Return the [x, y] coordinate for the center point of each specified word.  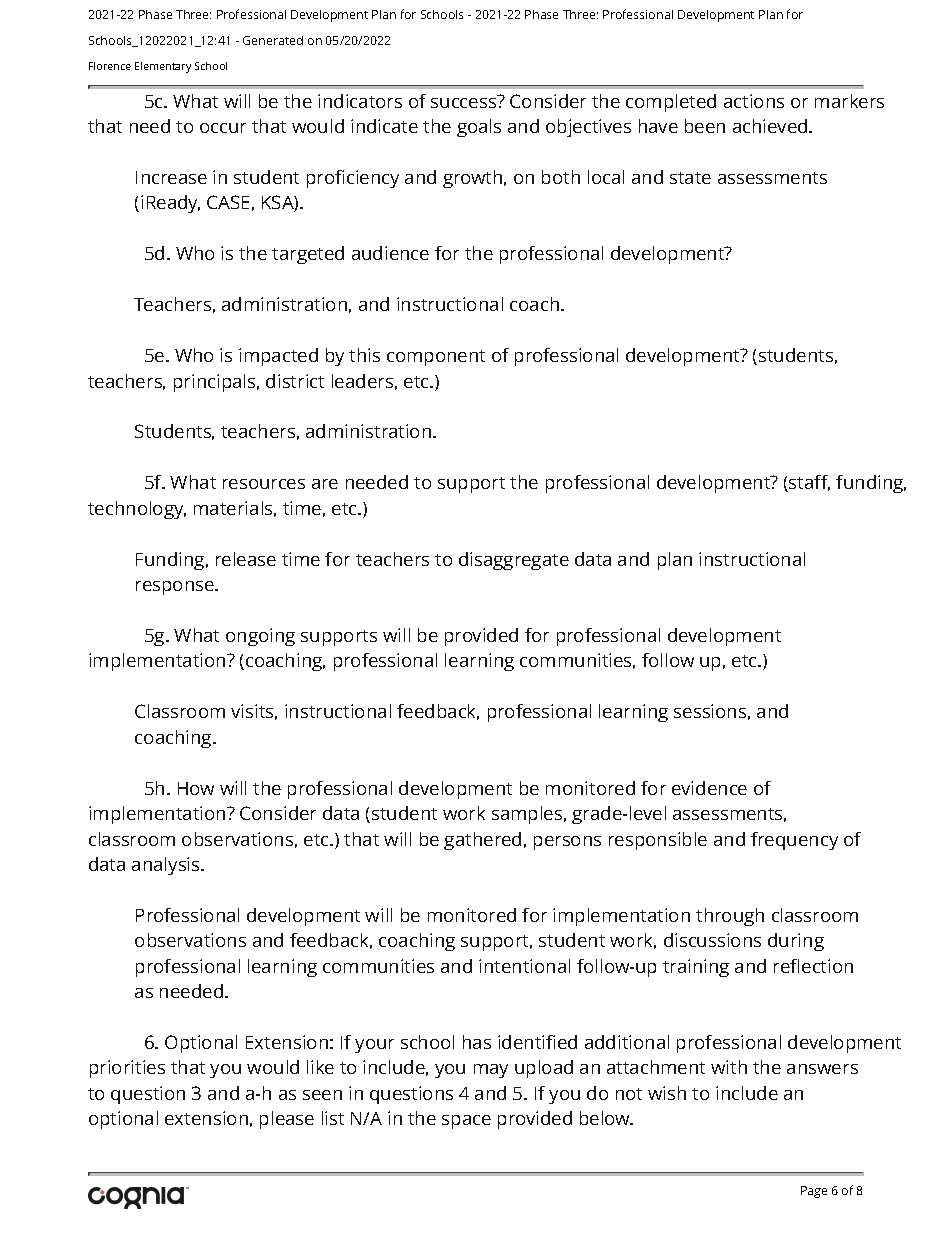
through [730, 917]
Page [814, 1192]
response [176, 588]
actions [754, 101]
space [466, 1122]
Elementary [163, 67]
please [287, 1120]
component [436, 358]
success [463, 103]
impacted [278, 357]
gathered [482, 841]
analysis [167, 866]
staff [808, 483]
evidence [709, 788]
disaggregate [514, 561]
